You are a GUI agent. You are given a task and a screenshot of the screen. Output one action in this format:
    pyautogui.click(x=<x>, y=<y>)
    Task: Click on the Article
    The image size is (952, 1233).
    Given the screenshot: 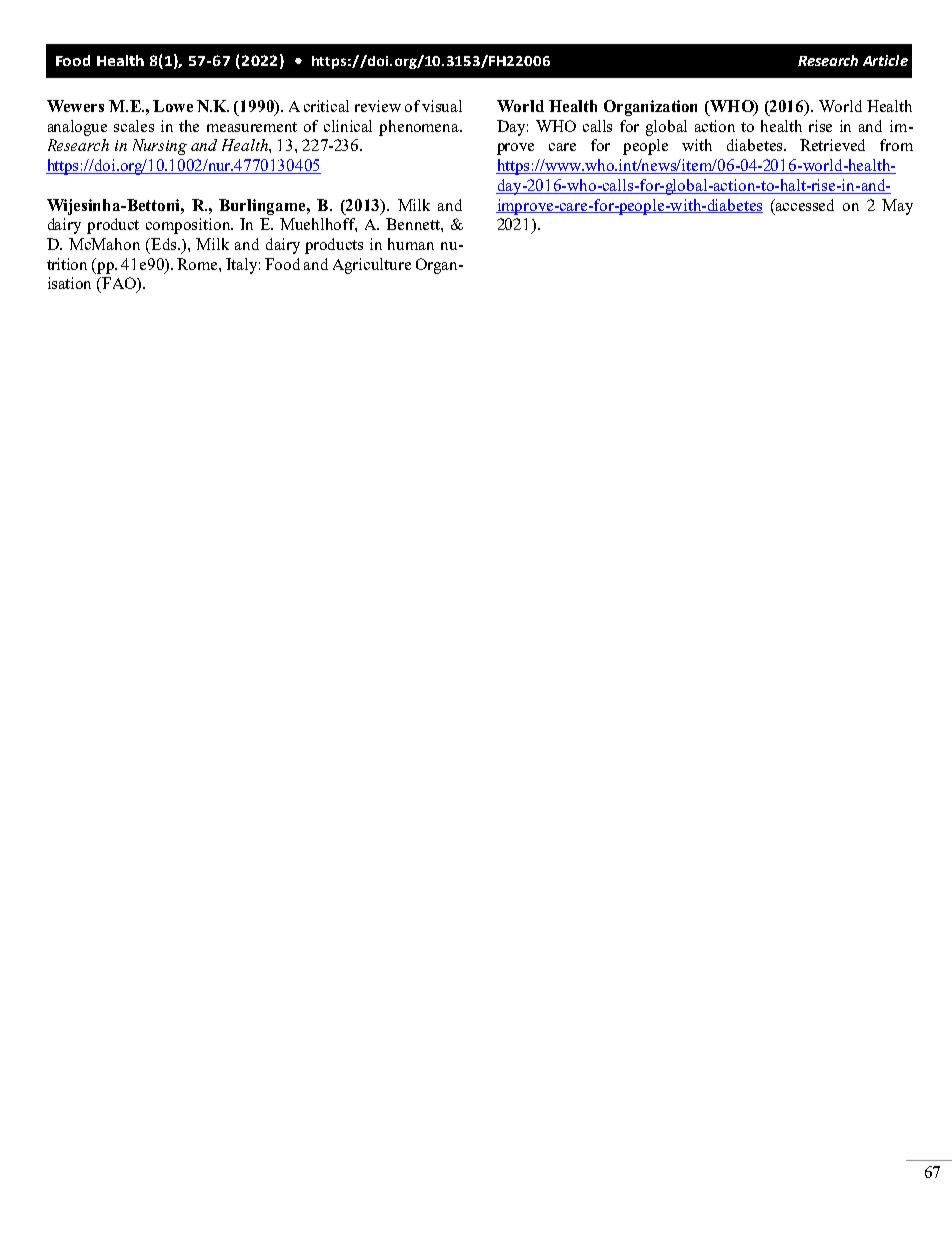 What is the action you would take?
    pyautogui.click(x=885, y=60)
